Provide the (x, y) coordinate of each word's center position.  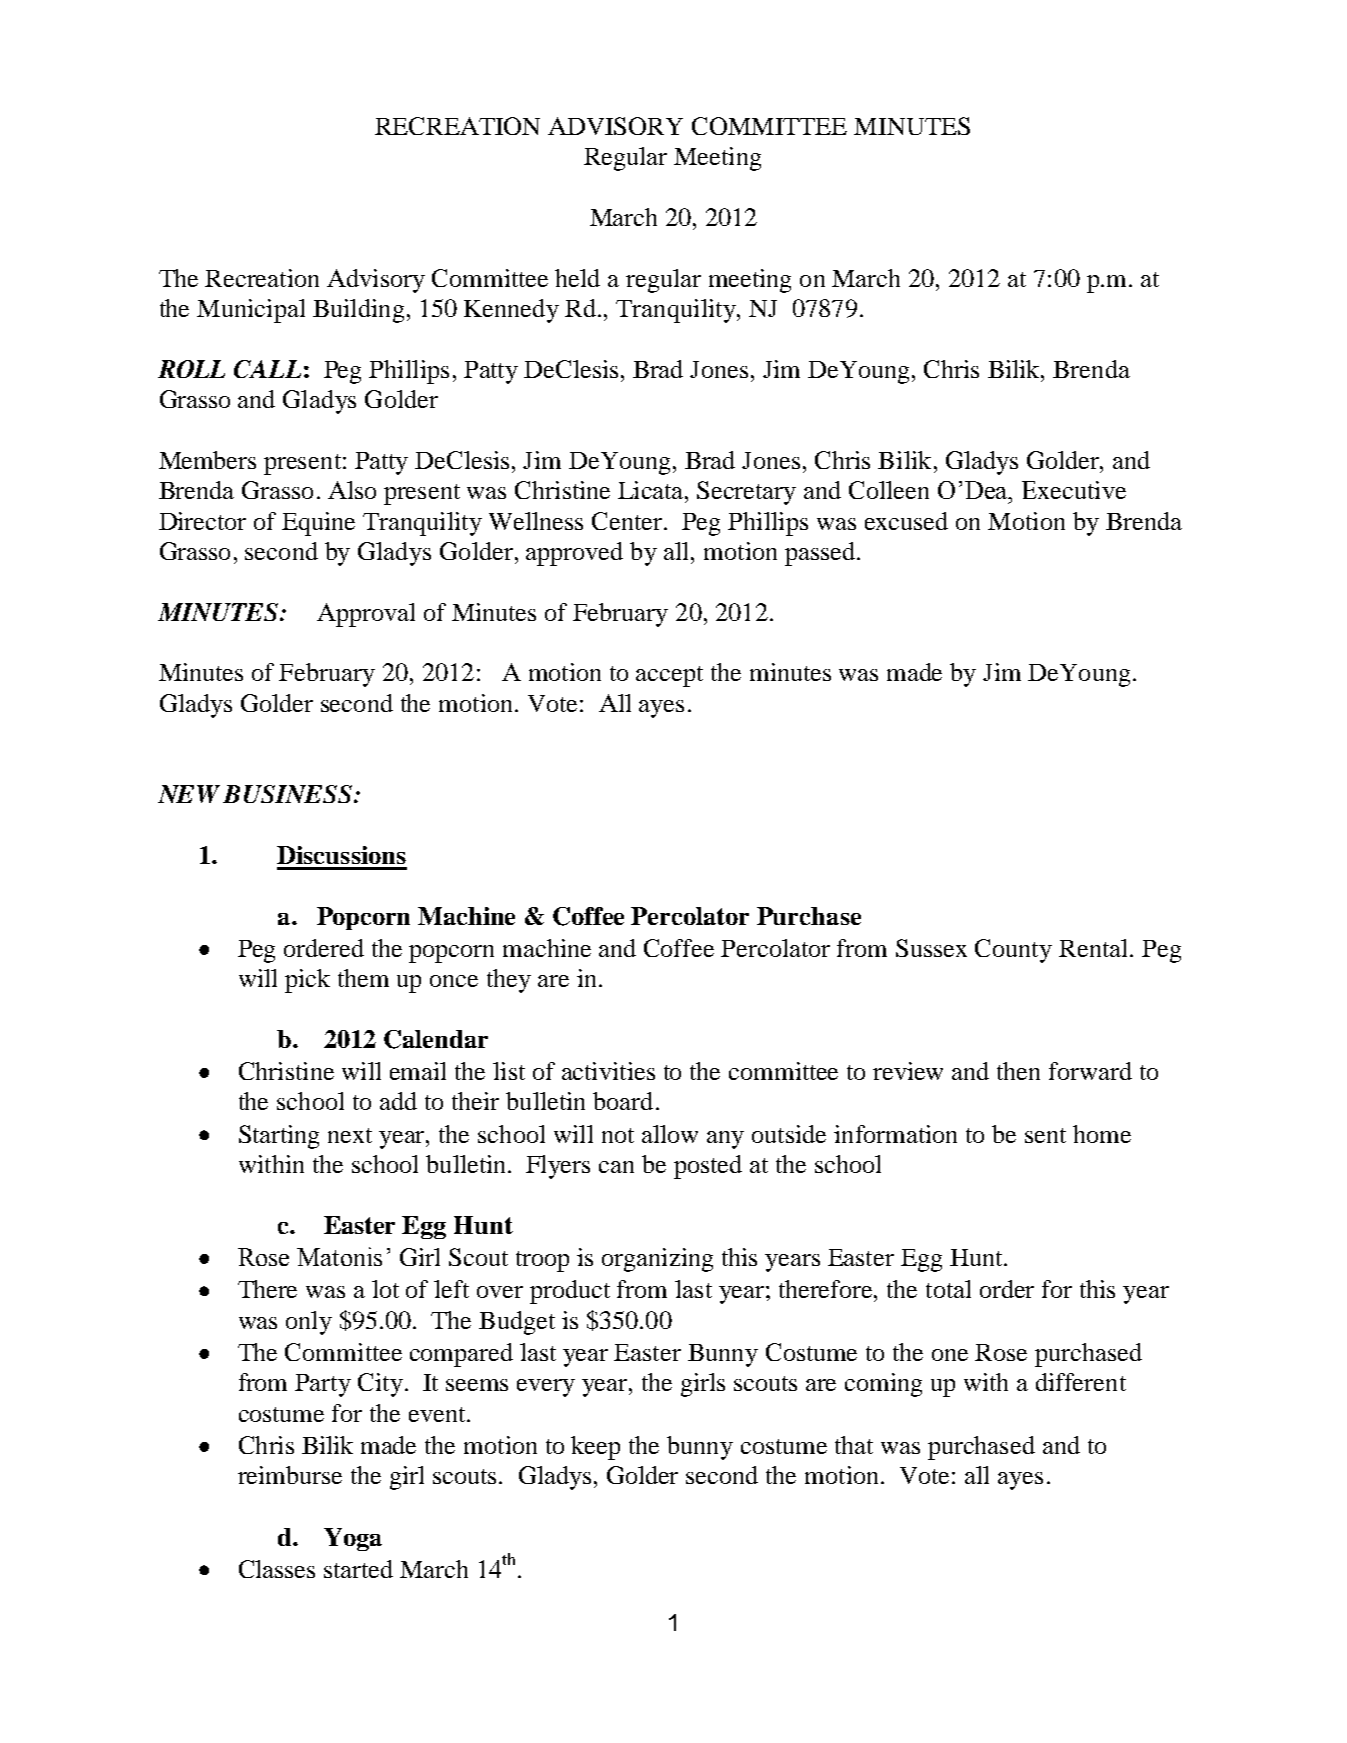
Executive (1074, 490)
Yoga (353, 1539)
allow (670, 1134)
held (577, 278)
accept (669, 676)
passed (821, 554)
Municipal (251, 311)
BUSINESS (289, 794)
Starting (279, 1137)
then (1018, 1071)
